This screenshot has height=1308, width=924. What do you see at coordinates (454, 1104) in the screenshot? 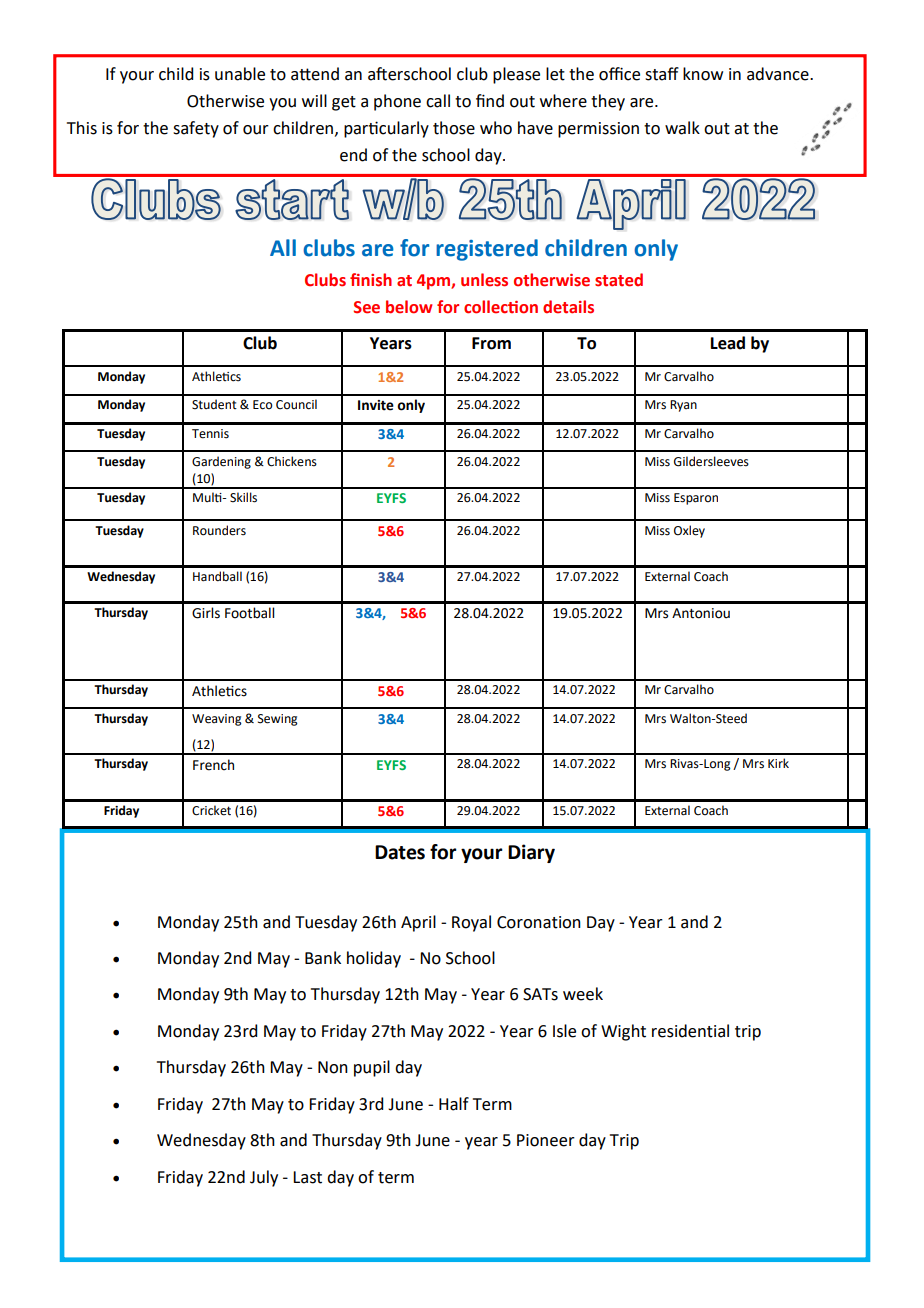
I see `Half` at bounding box center [454, 1104].
